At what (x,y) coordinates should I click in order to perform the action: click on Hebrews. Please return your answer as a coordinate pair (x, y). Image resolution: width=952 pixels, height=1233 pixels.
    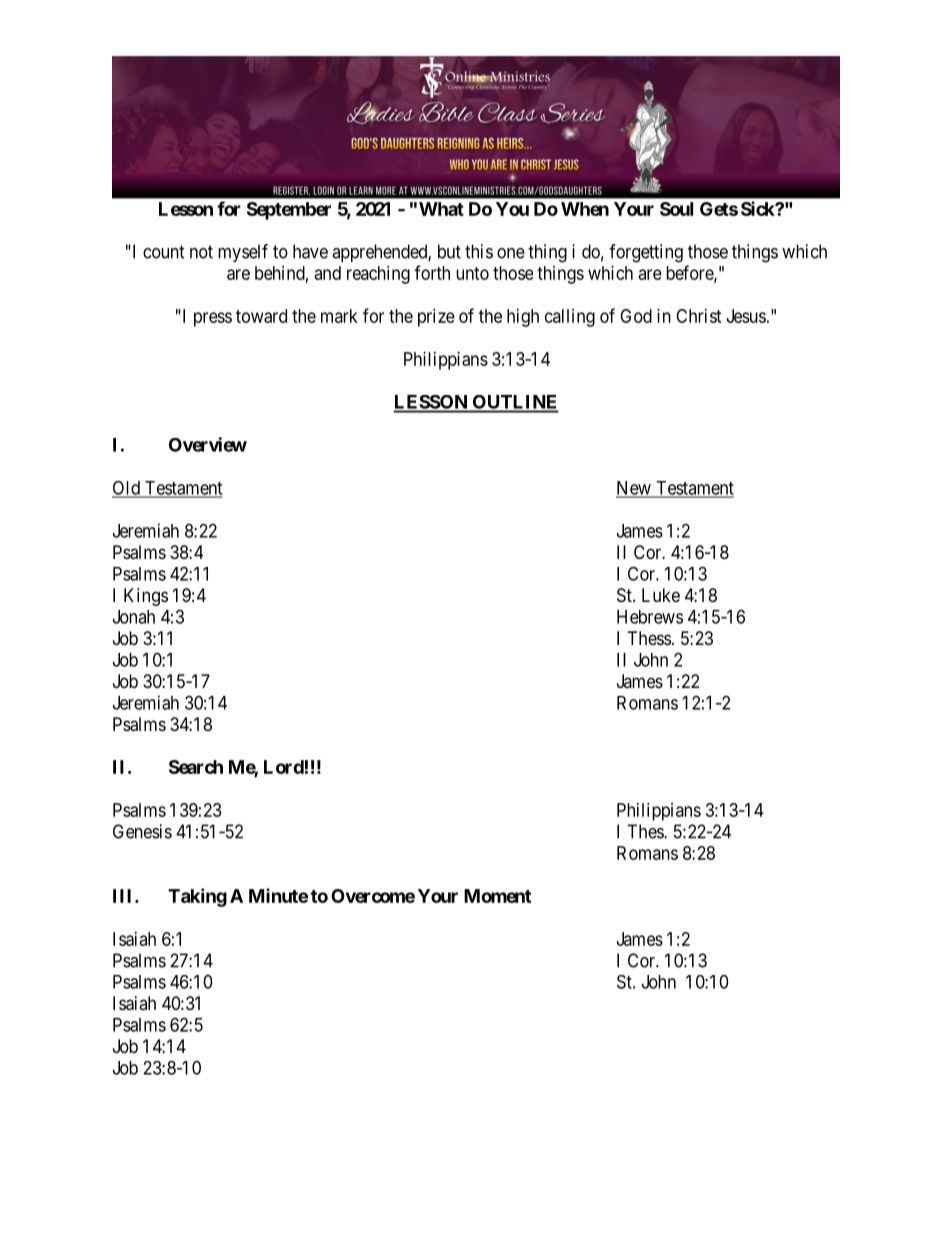
    Looking at the image, I should click on (650, 617).
